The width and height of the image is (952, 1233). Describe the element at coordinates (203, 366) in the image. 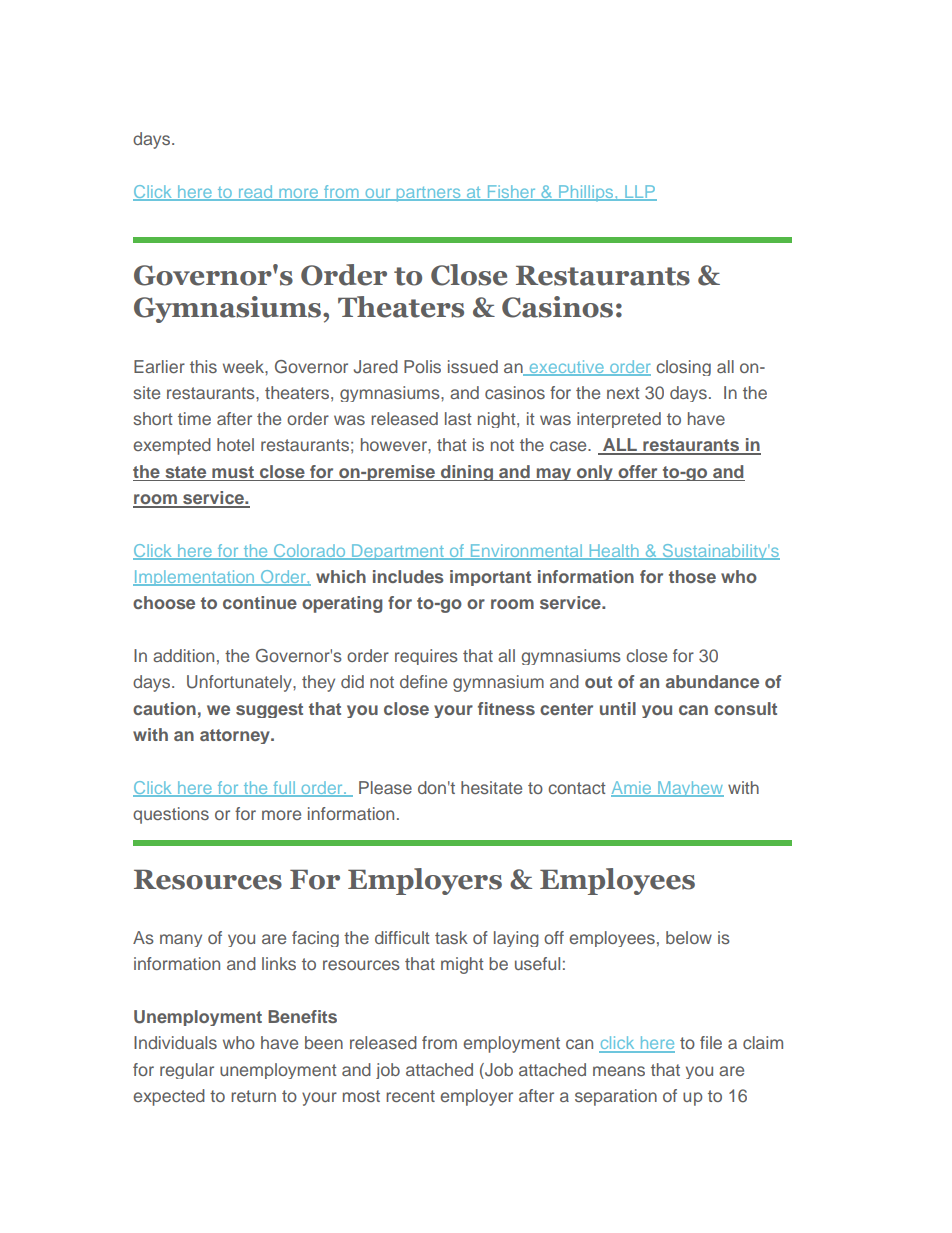

I see `this` at that location.
